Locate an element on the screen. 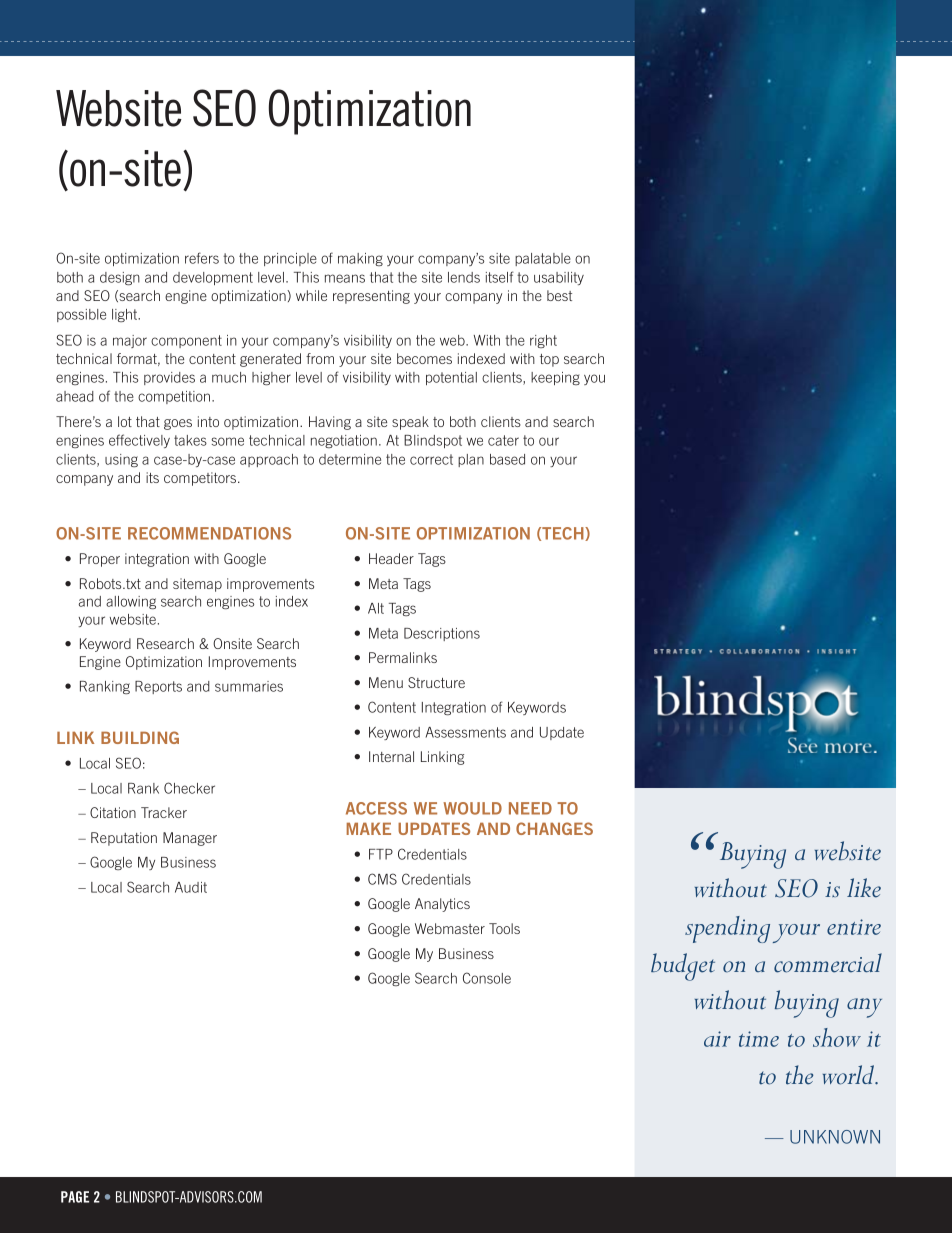 This screenshot has width=952, height=1233. WOULD is located at coordinates (472, 808).
